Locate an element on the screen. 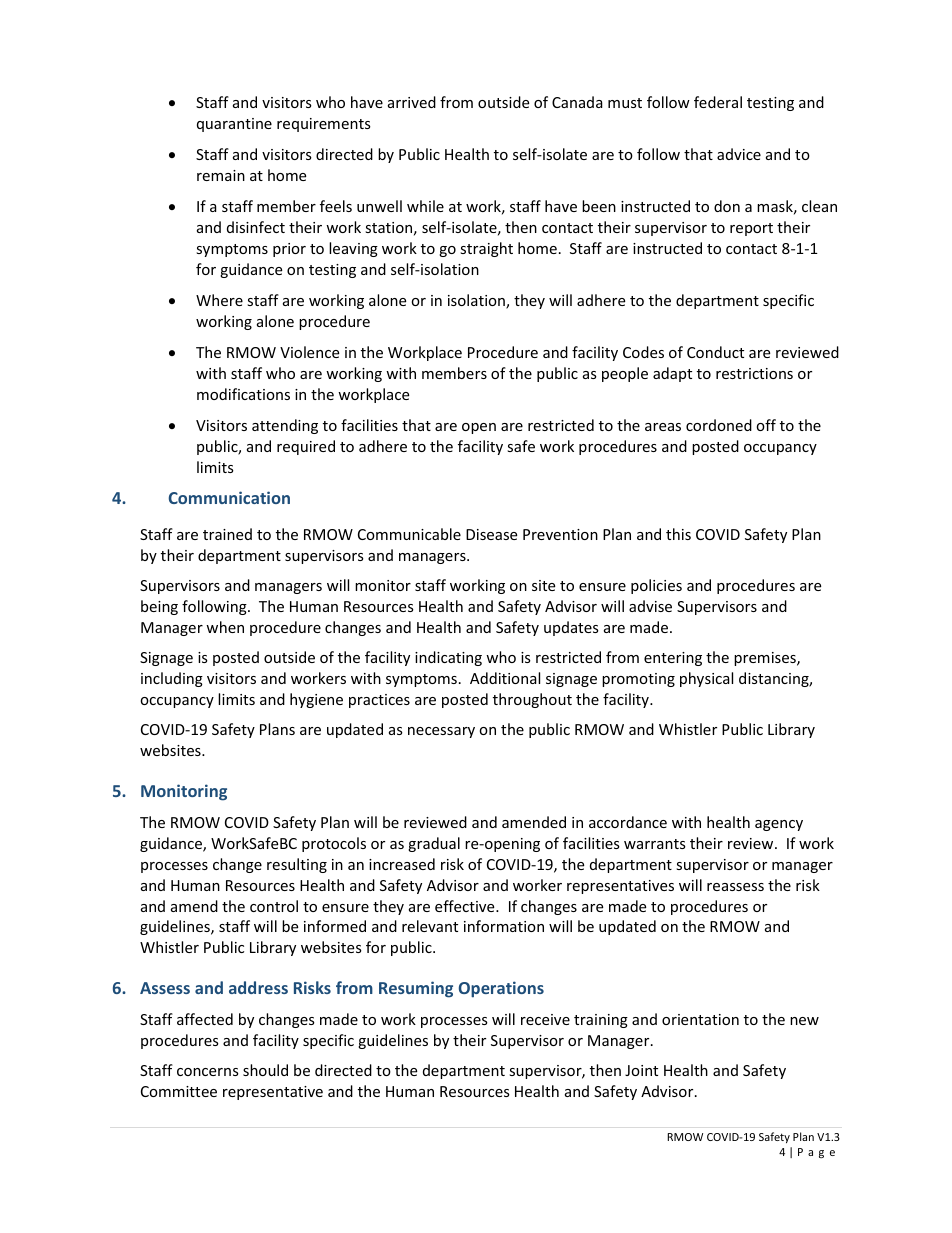 This screenshot has width=952, height=1233. hygiene is located at coordinates (316, 700).
